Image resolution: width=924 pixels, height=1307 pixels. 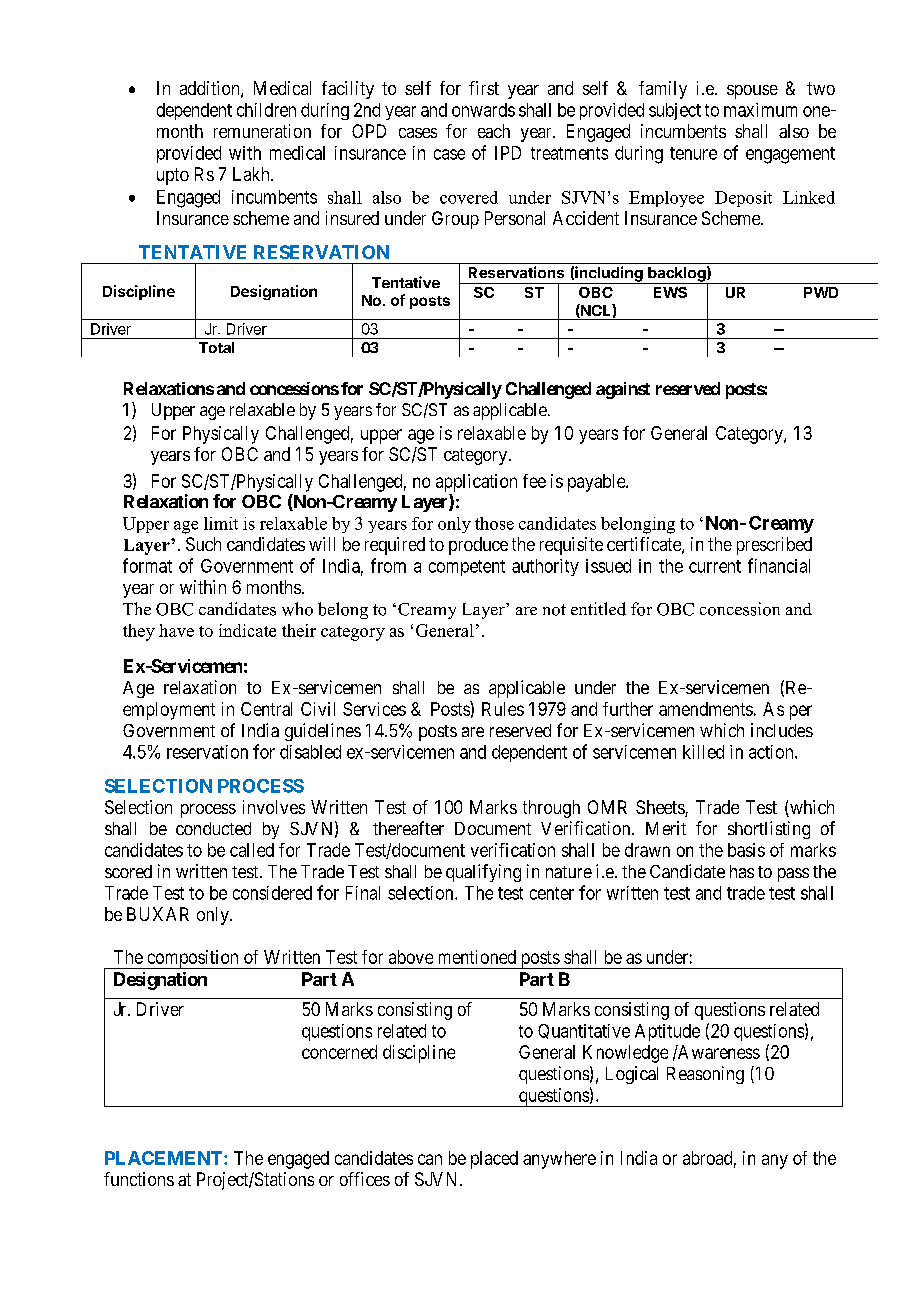 What do you see at coordinates (467, 568) in the document?
I see `competent` at bounding box center [467, 568].
